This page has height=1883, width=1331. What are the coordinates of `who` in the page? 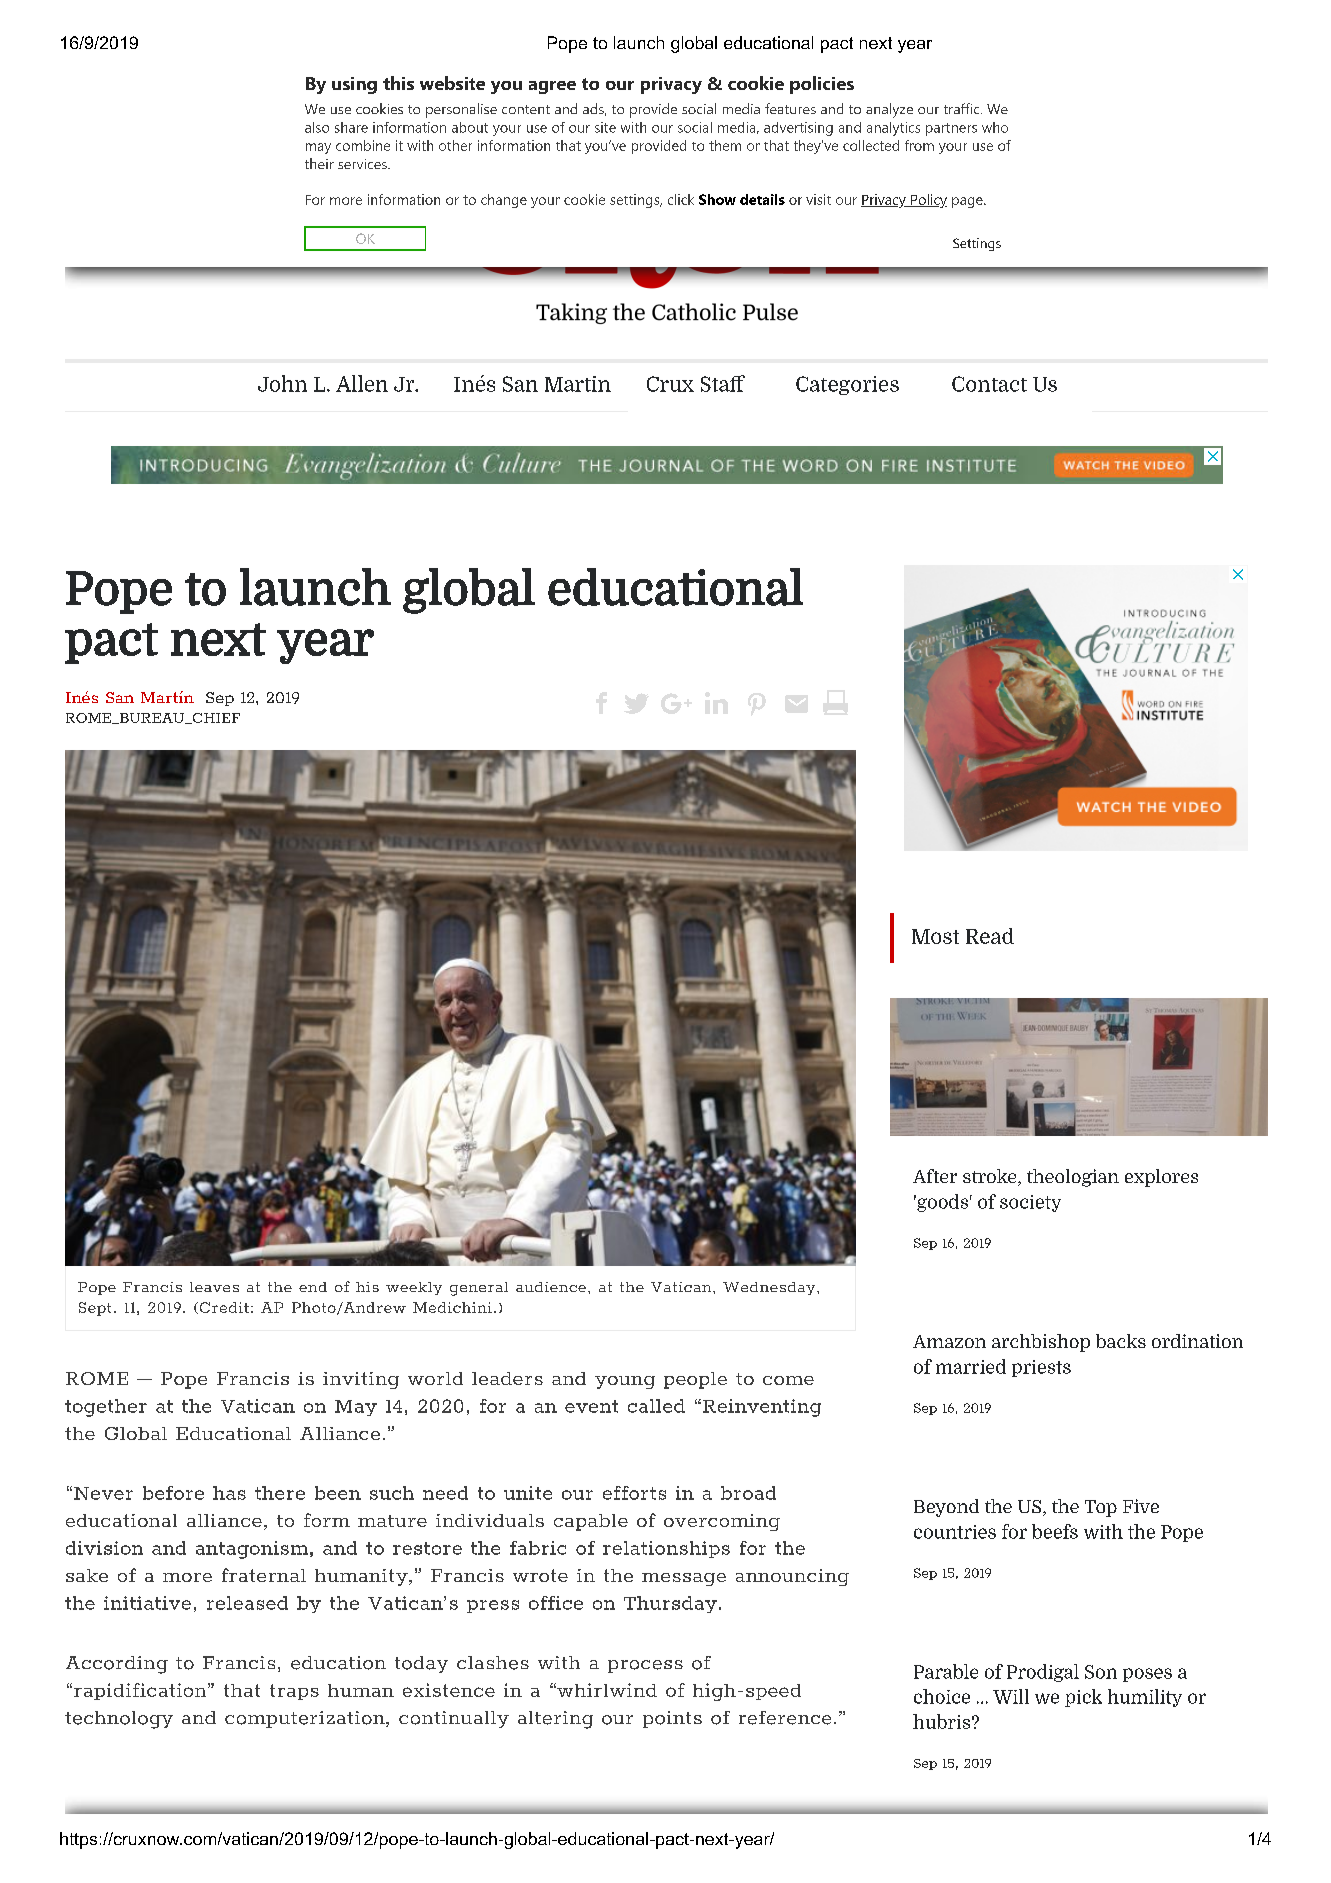 It's located at (995, 127).
